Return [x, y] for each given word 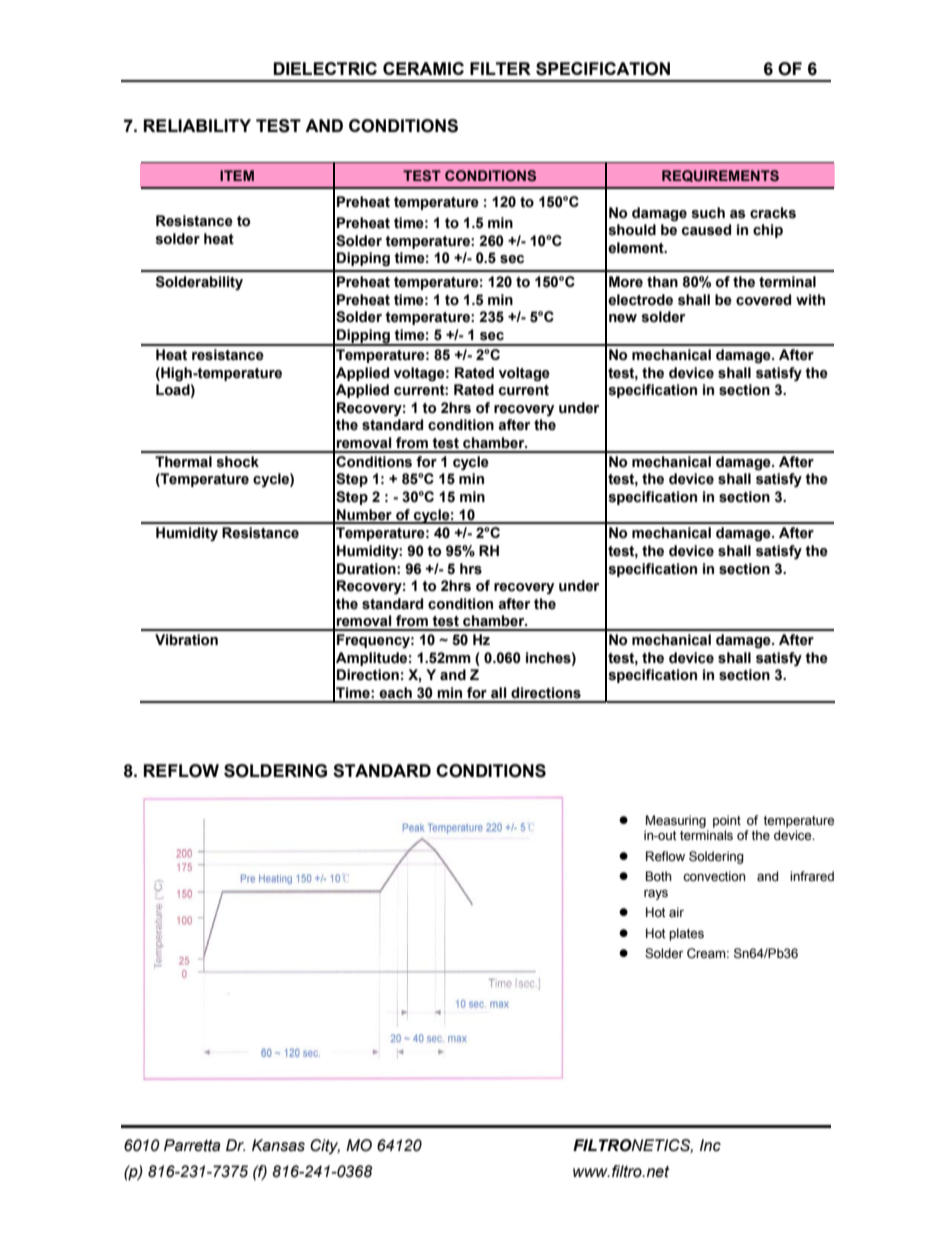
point [727, 821]
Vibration [186, 640]
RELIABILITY [197, 125]
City [325, 1147]
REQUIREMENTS [720, 176]
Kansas [278, 1145]
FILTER [500, 68]
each [395, 693]
